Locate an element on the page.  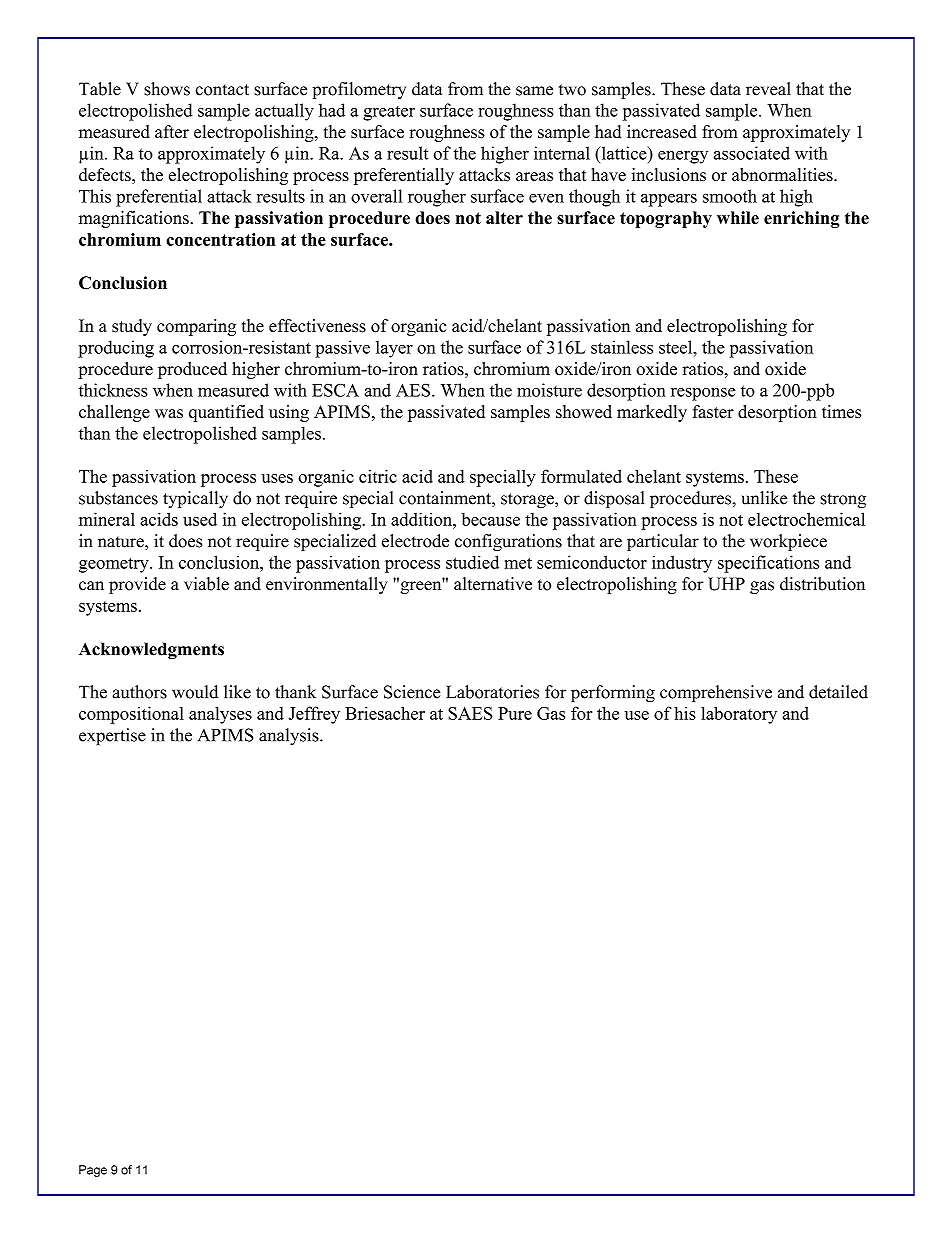
laboratory is located at coordinates (739, 715).
